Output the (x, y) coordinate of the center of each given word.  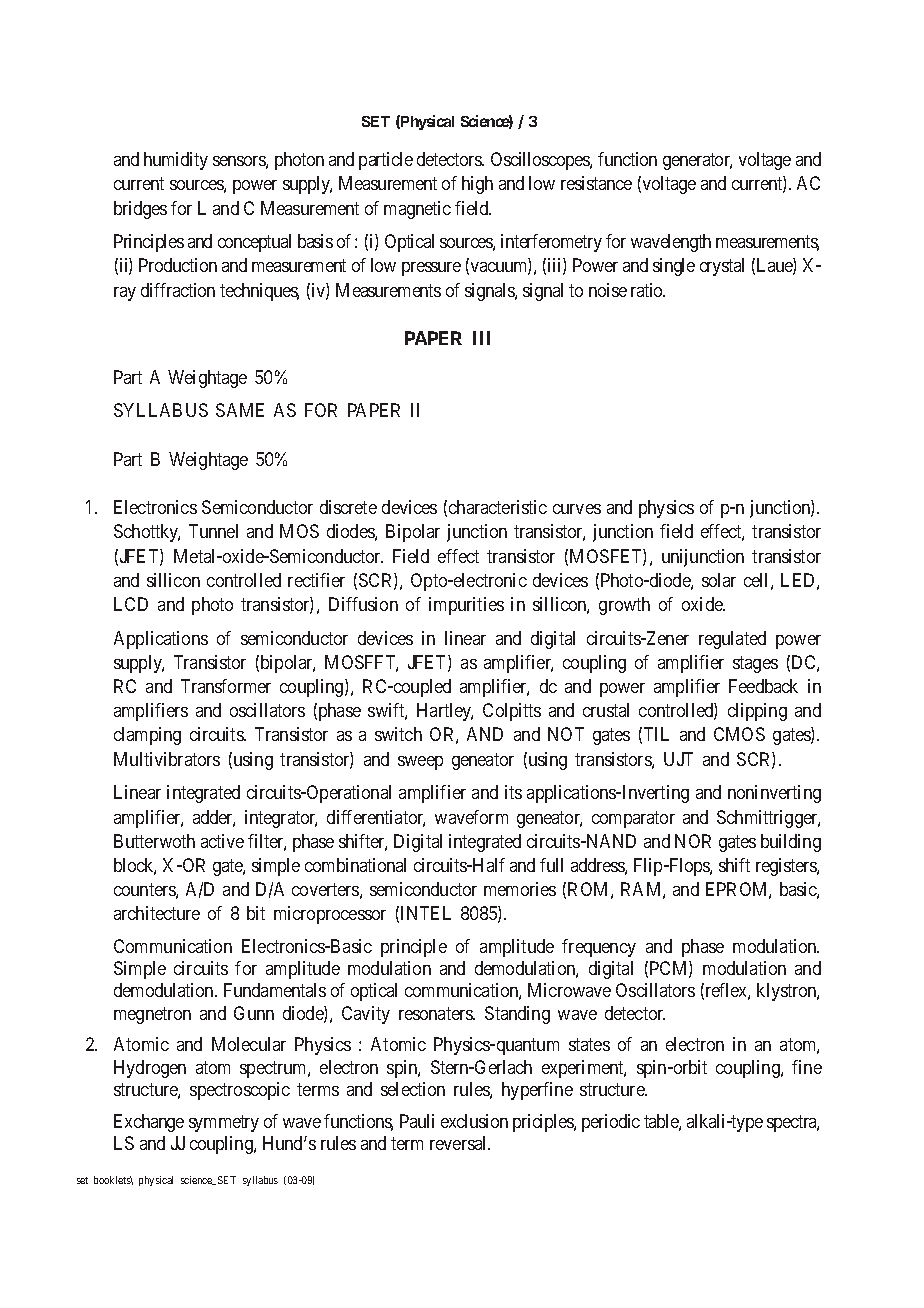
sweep (420, 763)
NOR (693, 841)
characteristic (498, 507)
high (477, 185)
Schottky (147, 533)
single (674, 267)
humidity (176, 161)
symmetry (224, 1123)
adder (214, 818)
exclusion (474, 1121)
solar (719, 580)
